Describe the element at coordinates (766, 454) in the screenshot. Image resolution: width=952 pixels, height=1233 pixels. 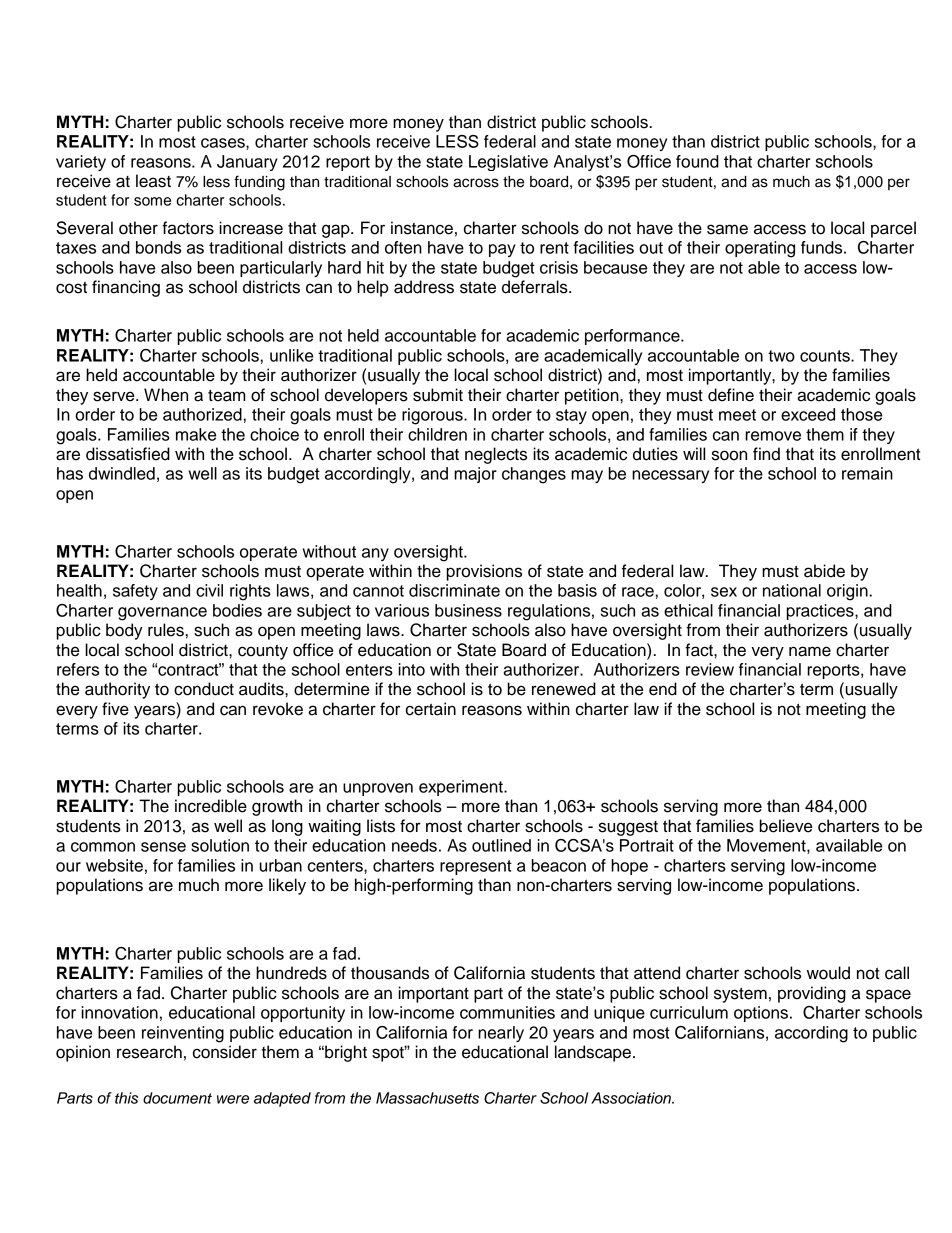
I see `find` at that location.
